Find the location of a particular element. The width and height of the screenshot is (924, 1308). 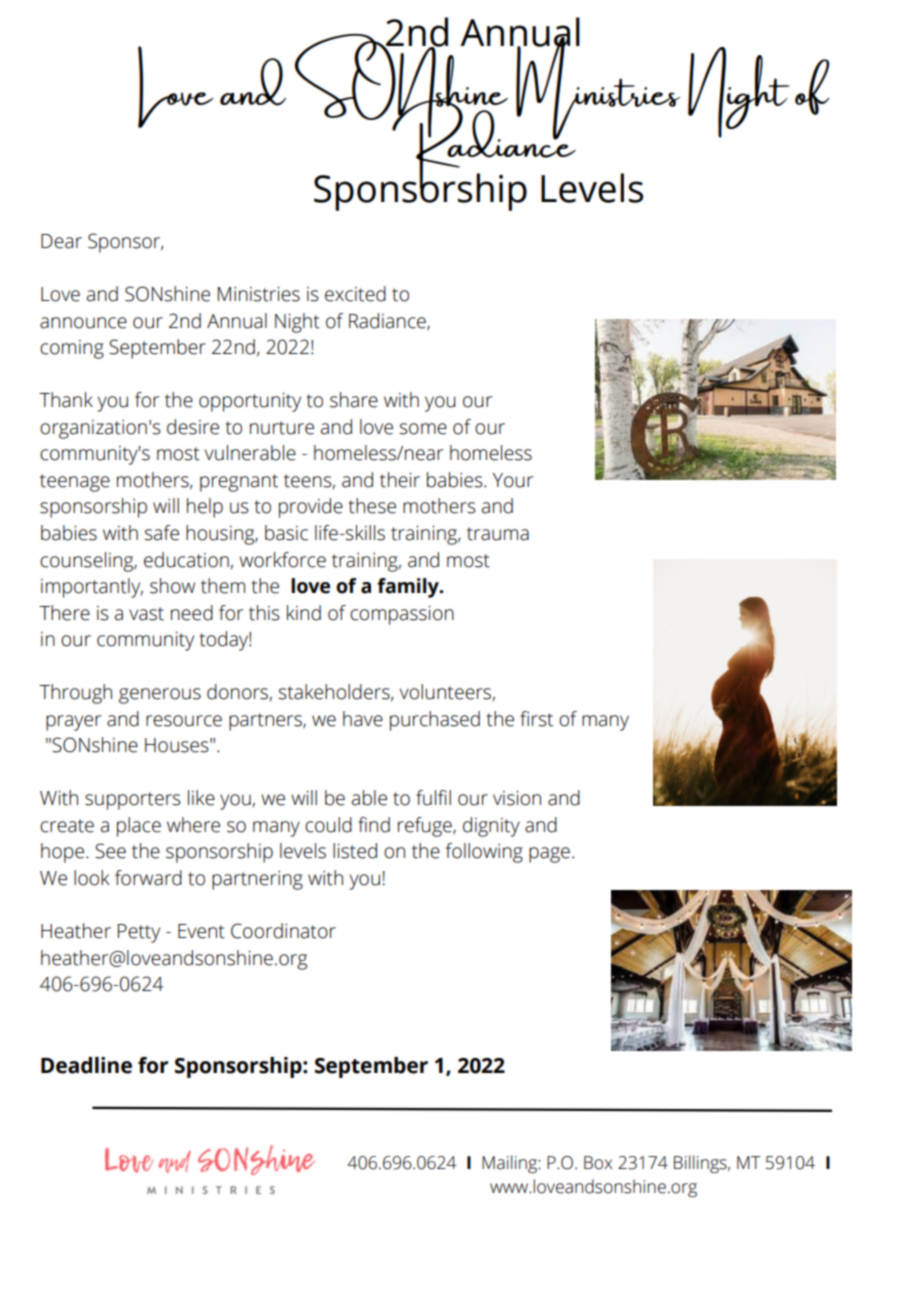

Your is located at coordinates (512, 480).
